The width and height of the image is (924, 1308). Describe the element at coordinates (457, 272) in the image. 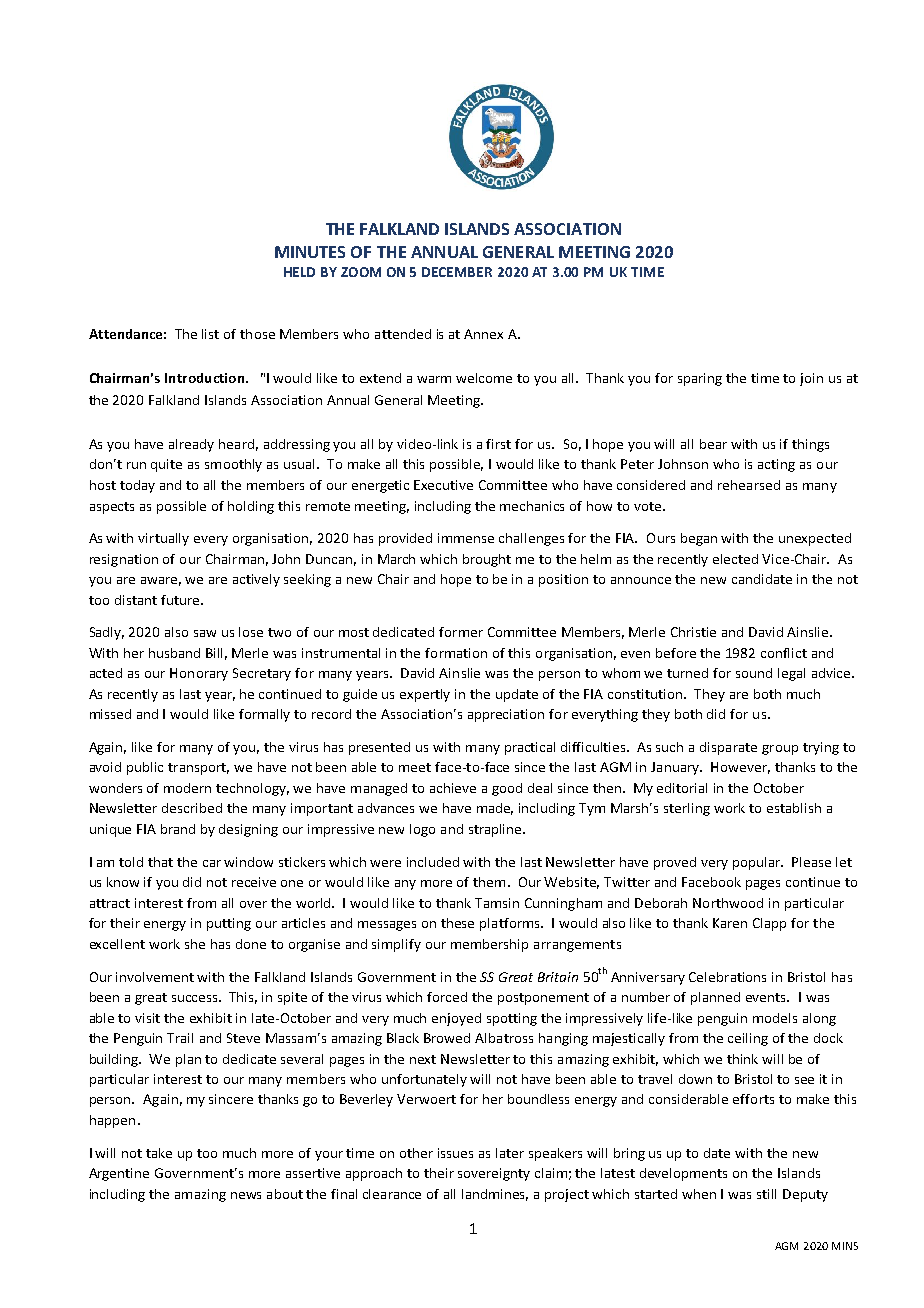

I see `DECEMBER` at that location.
